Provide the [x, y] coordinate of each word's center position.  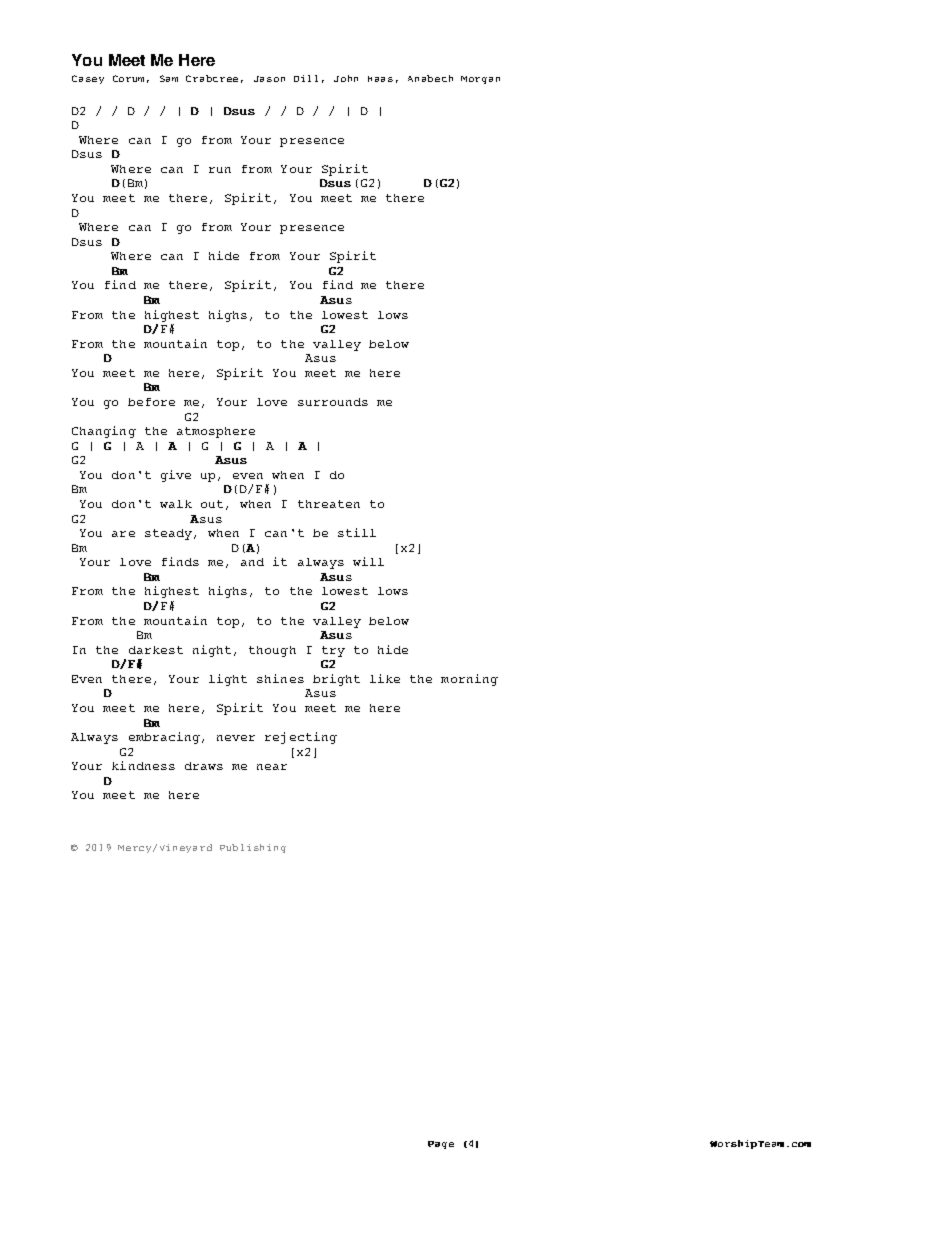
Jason [269, 79]
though [272, 651]
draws [204, 766]
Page [441, 1145]
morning [469, 680]
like [385, 678]
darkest [156, 650]
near [272, 767]
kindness [143, 765]
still [357, 532]
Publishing [253, 848]
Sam [169, 78]
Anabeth [430, 78]
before [151, 402]
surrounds [333, 402]
